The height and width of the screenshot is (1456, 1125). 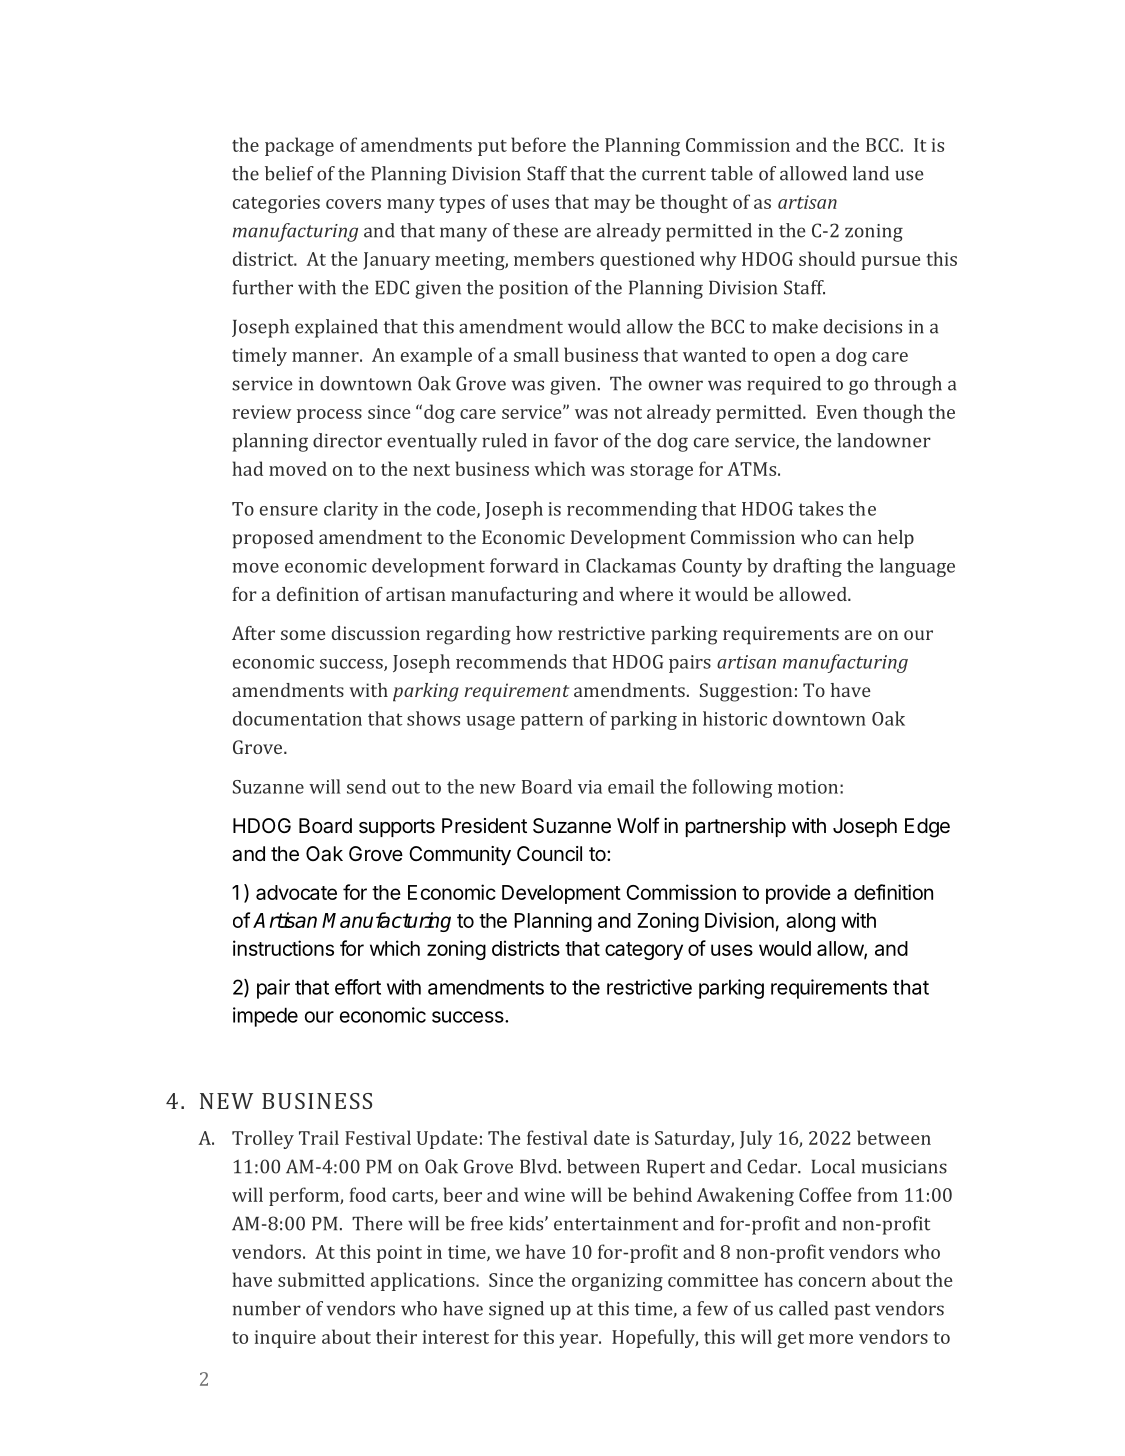 I want to click on submitted, so click(x=321, y=1279).
